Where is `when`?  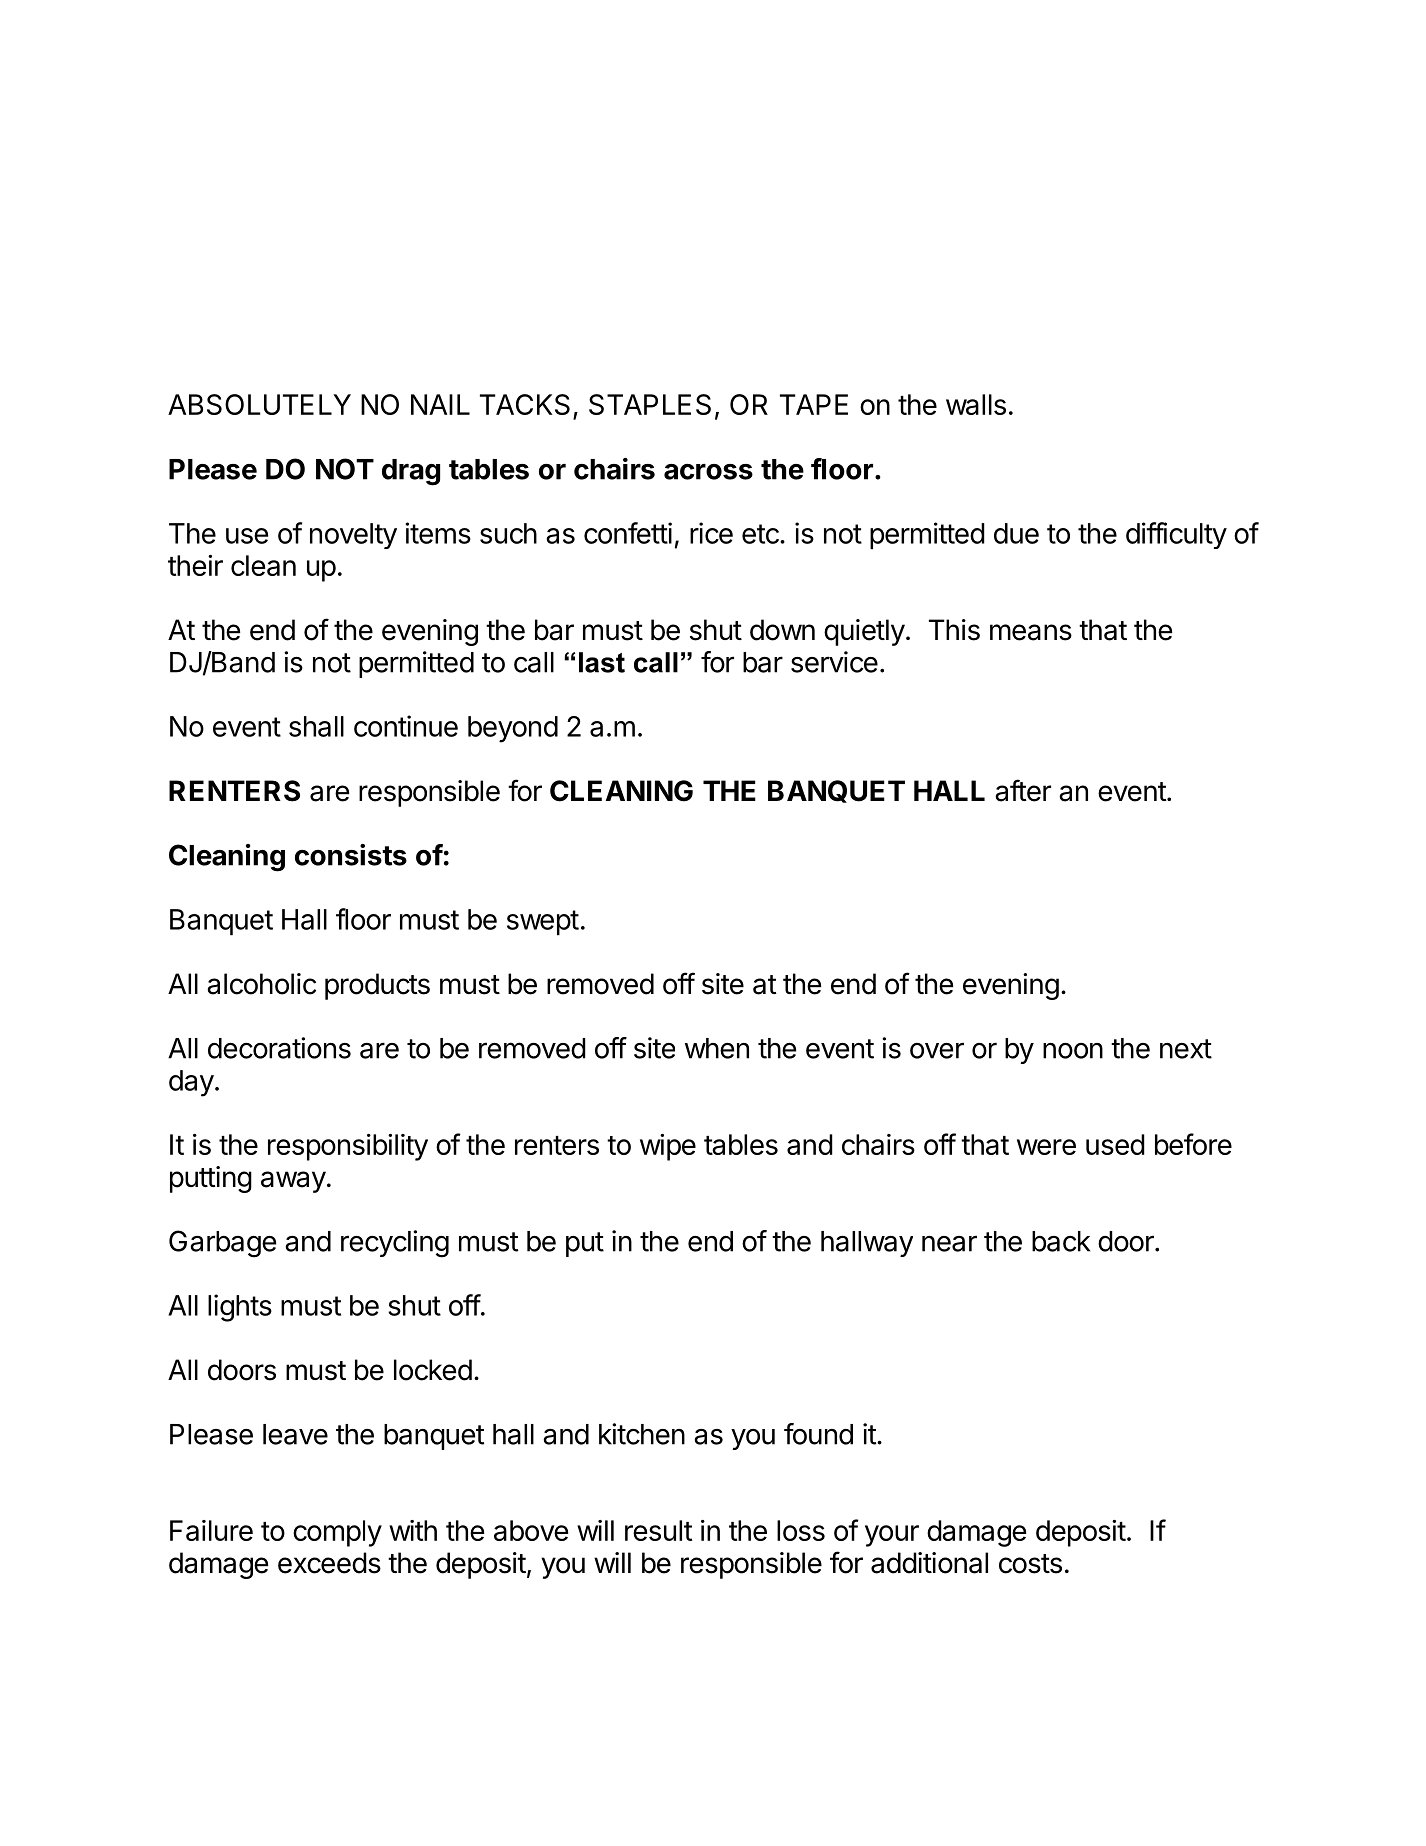 when is located at coordinates (717, 1048).
